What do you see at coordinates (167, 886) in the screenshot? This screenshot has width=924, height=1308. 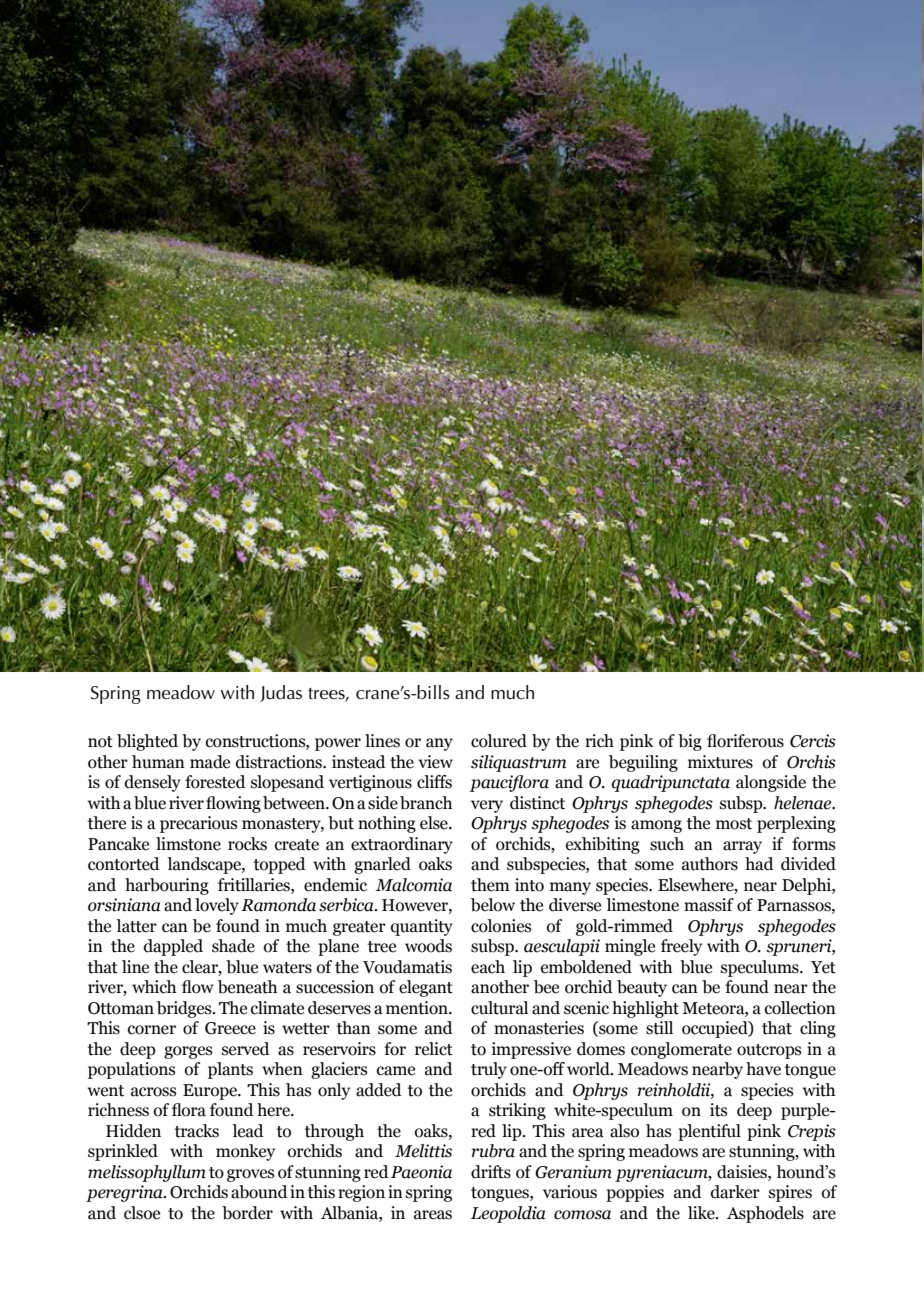 I see `harbouring` at bounding box center [167, 886].
